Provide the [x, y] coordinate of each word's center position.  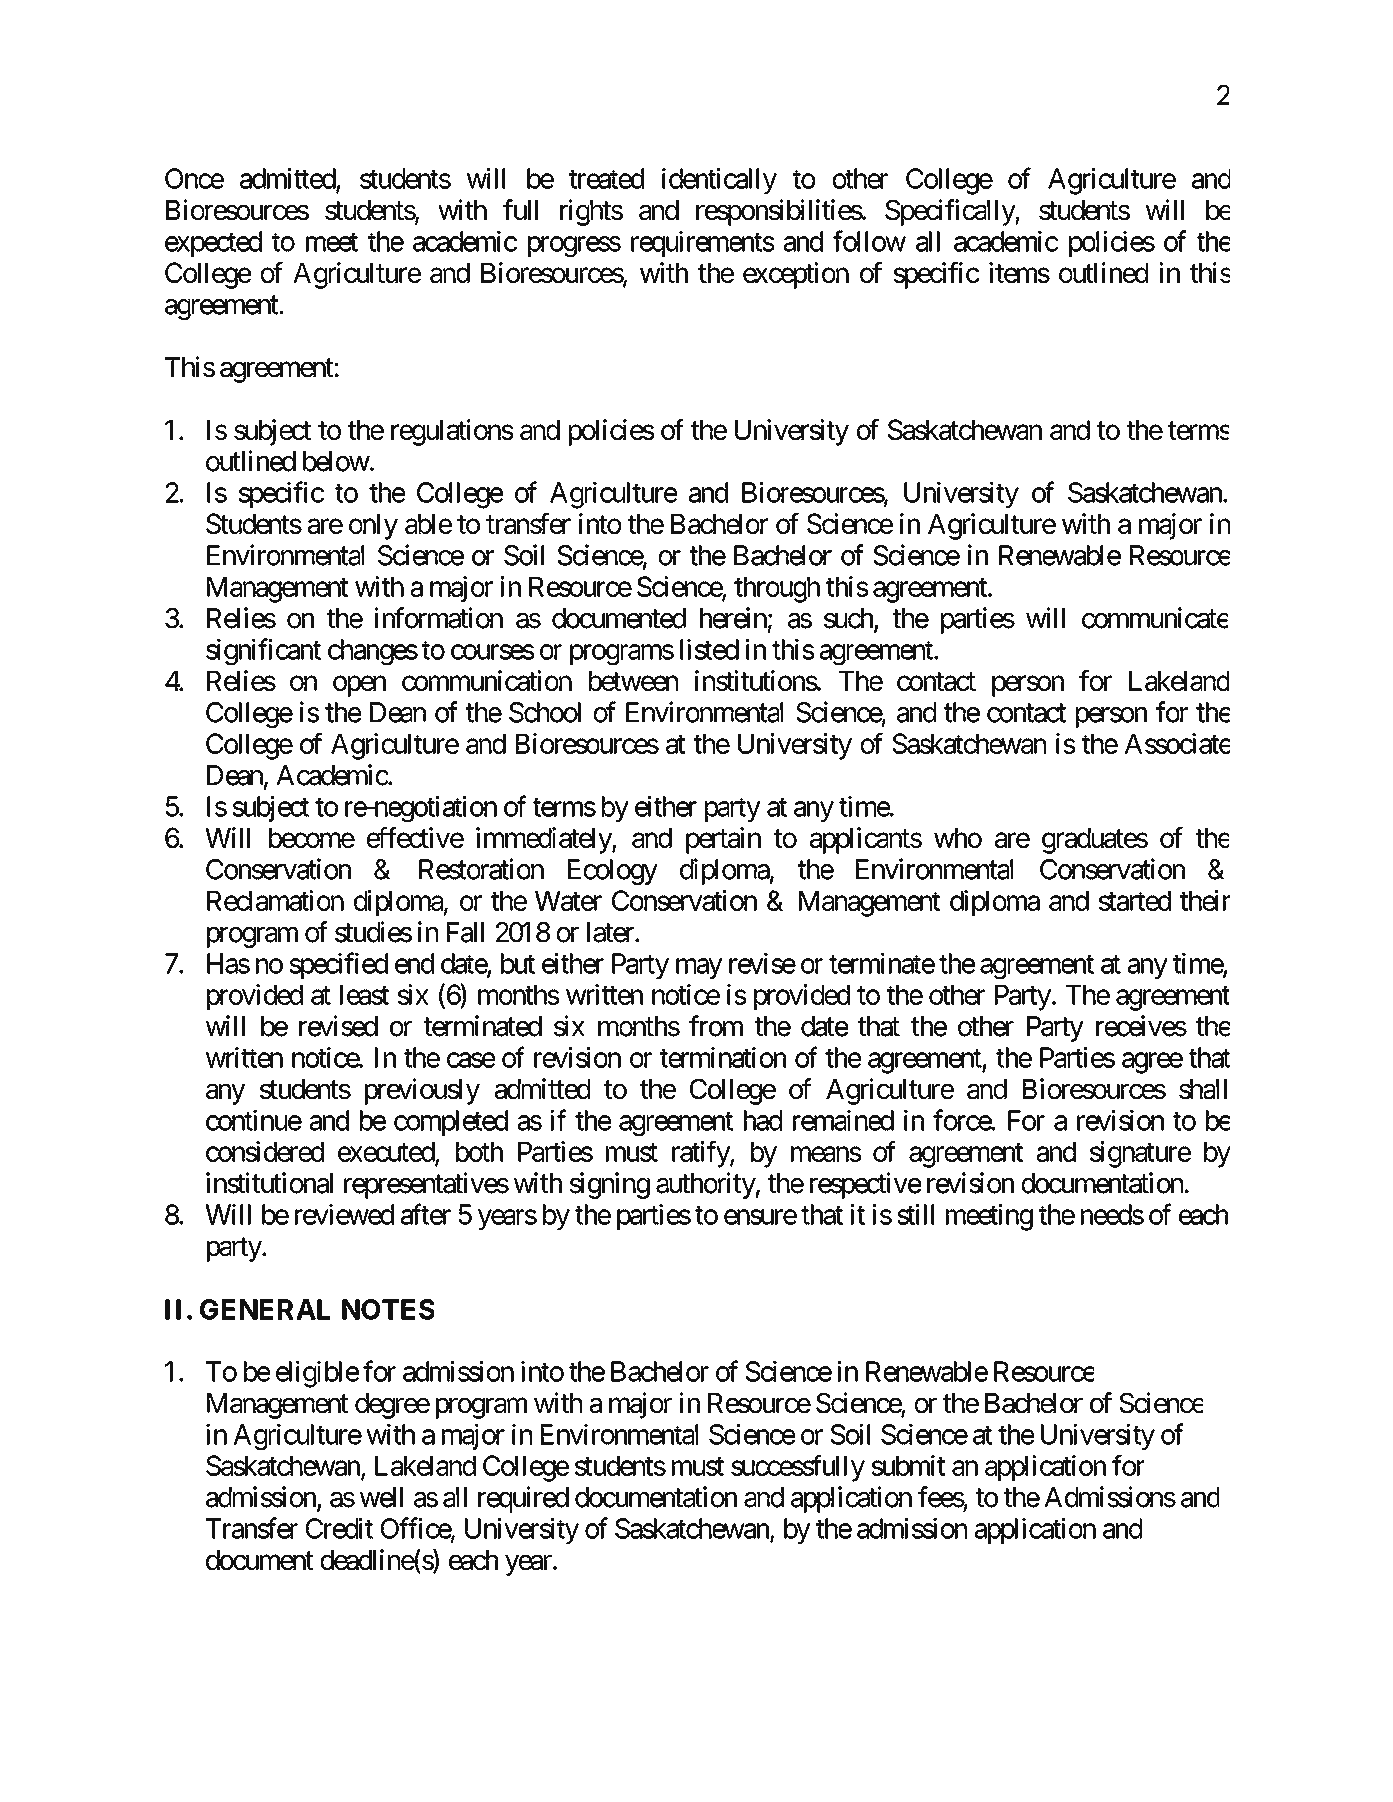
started [1135, 901]
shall [1203, 1089]
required [523, 1499]
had [763, 1120]
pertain [723, 840]
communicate [1155, 618]
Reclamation [275, 900]
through [777, 590]
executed [387, 1153]
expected [213, 244]
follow [869, 241]
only [373, 527]
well [381, 1497]
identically [719, 181]
